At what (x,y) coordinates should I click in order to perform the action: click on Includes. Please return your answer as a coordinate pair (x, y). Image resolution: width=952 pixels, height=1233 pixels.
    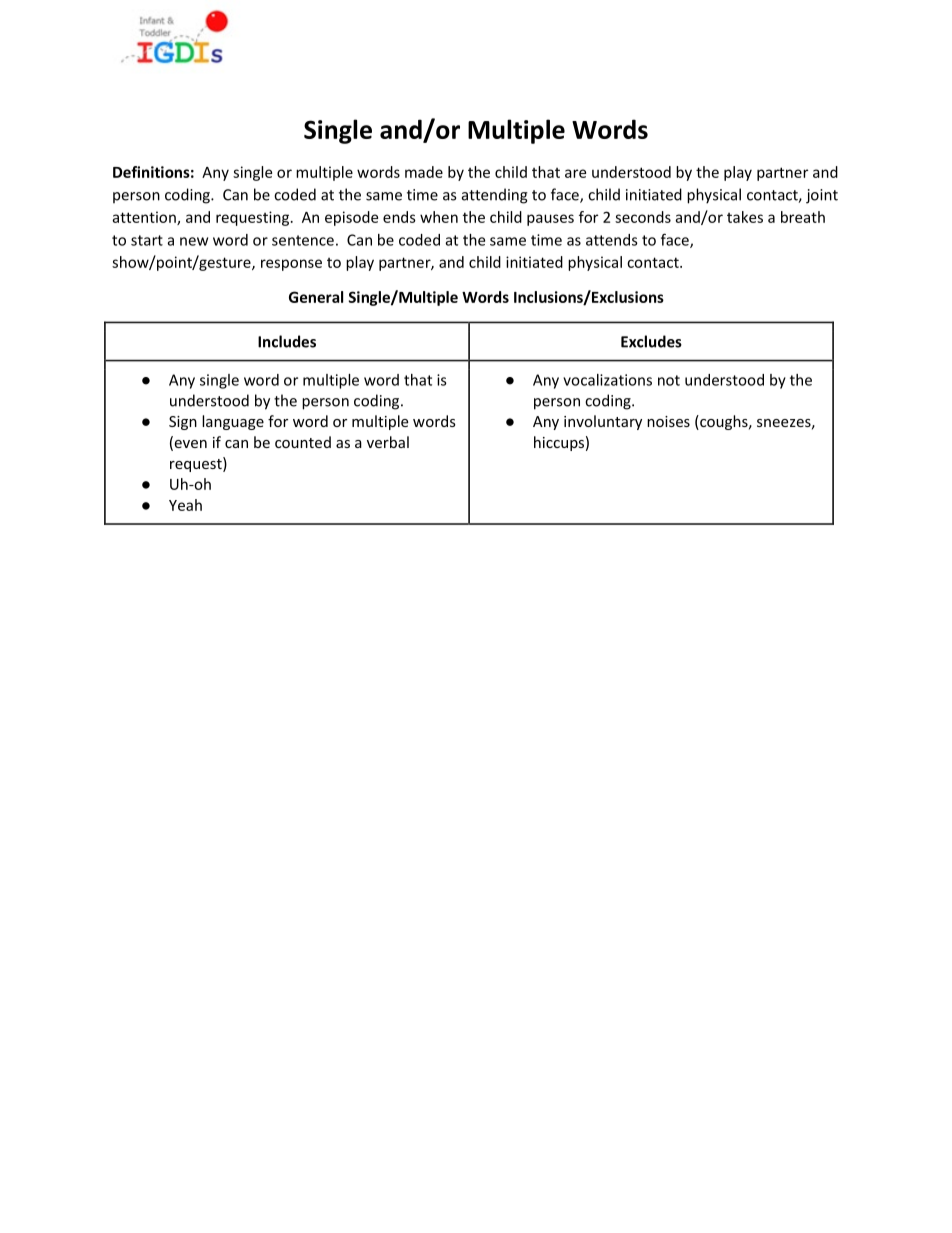
    Looking at the image, I should click on (287, 341).
